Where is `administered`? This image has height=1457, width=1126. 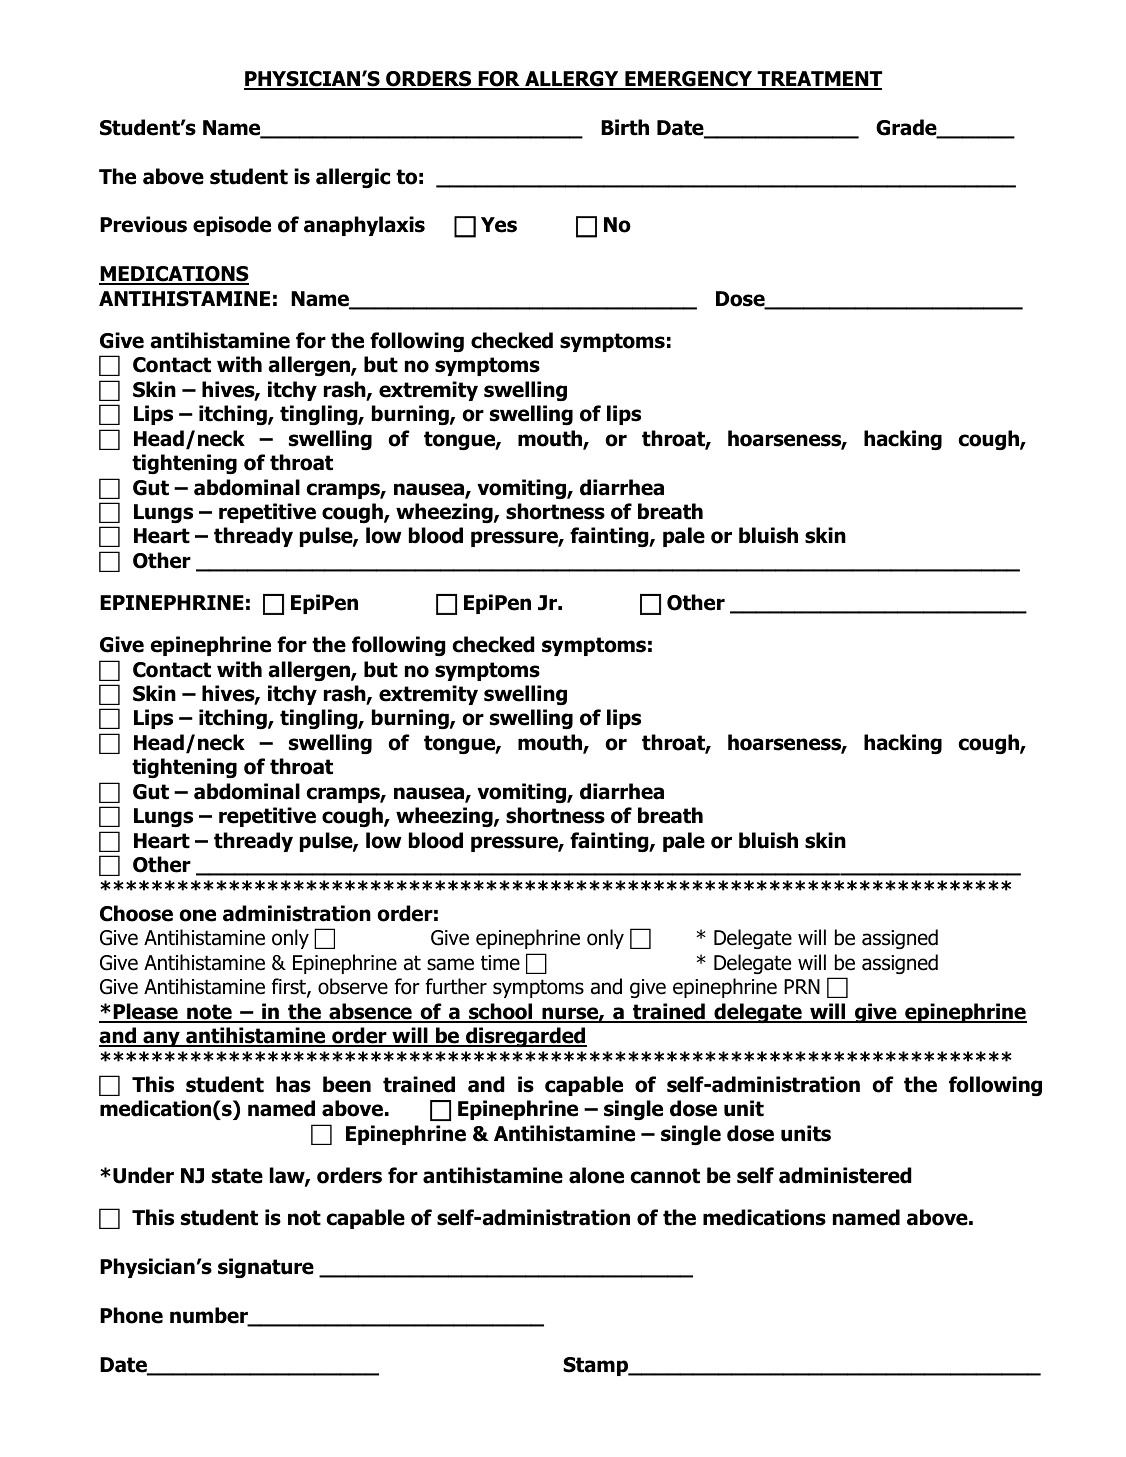 administered is located at coordinates (845, 1175).
